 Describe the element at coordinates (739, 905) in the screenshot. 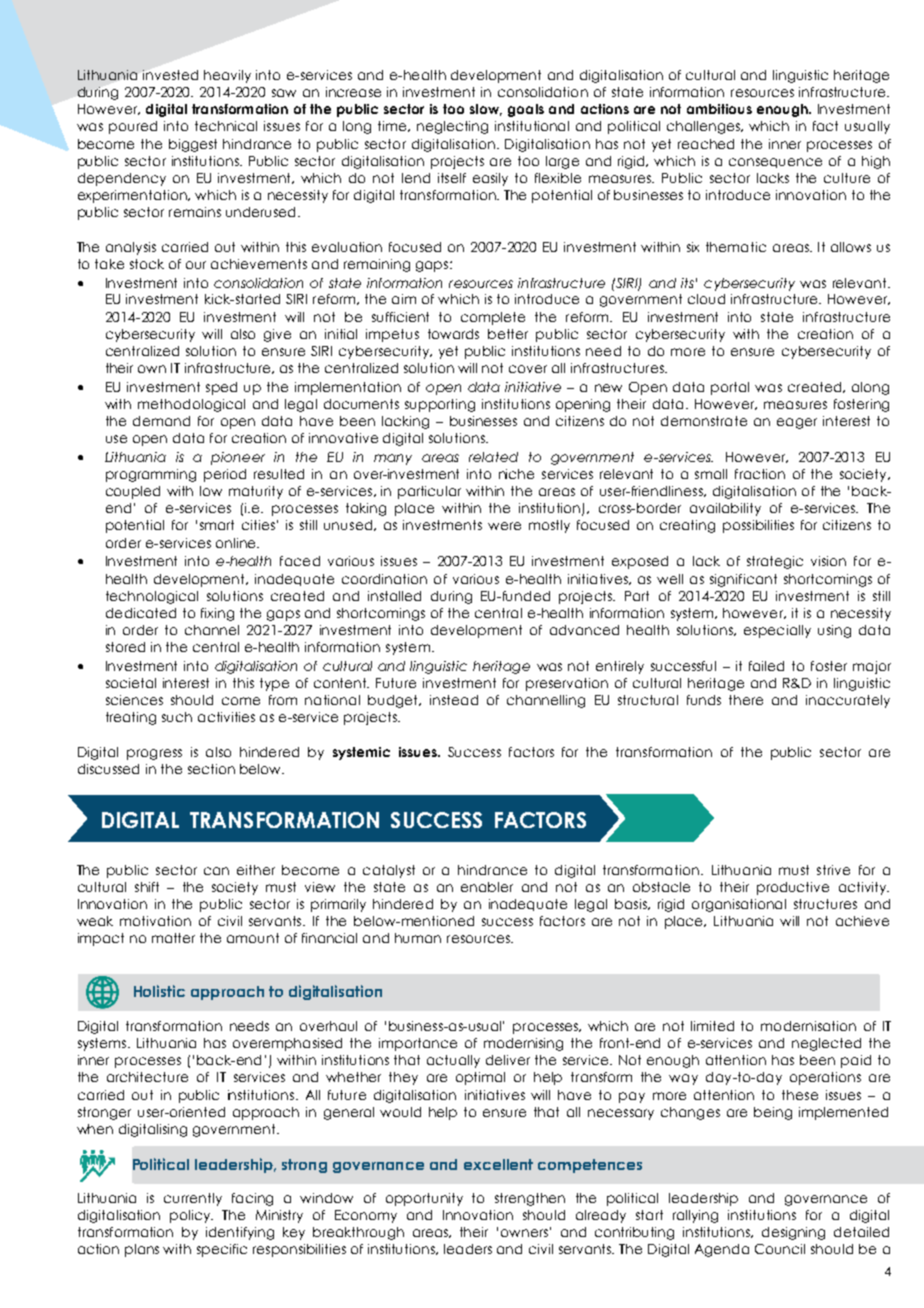

I see `organisational` at that location.
